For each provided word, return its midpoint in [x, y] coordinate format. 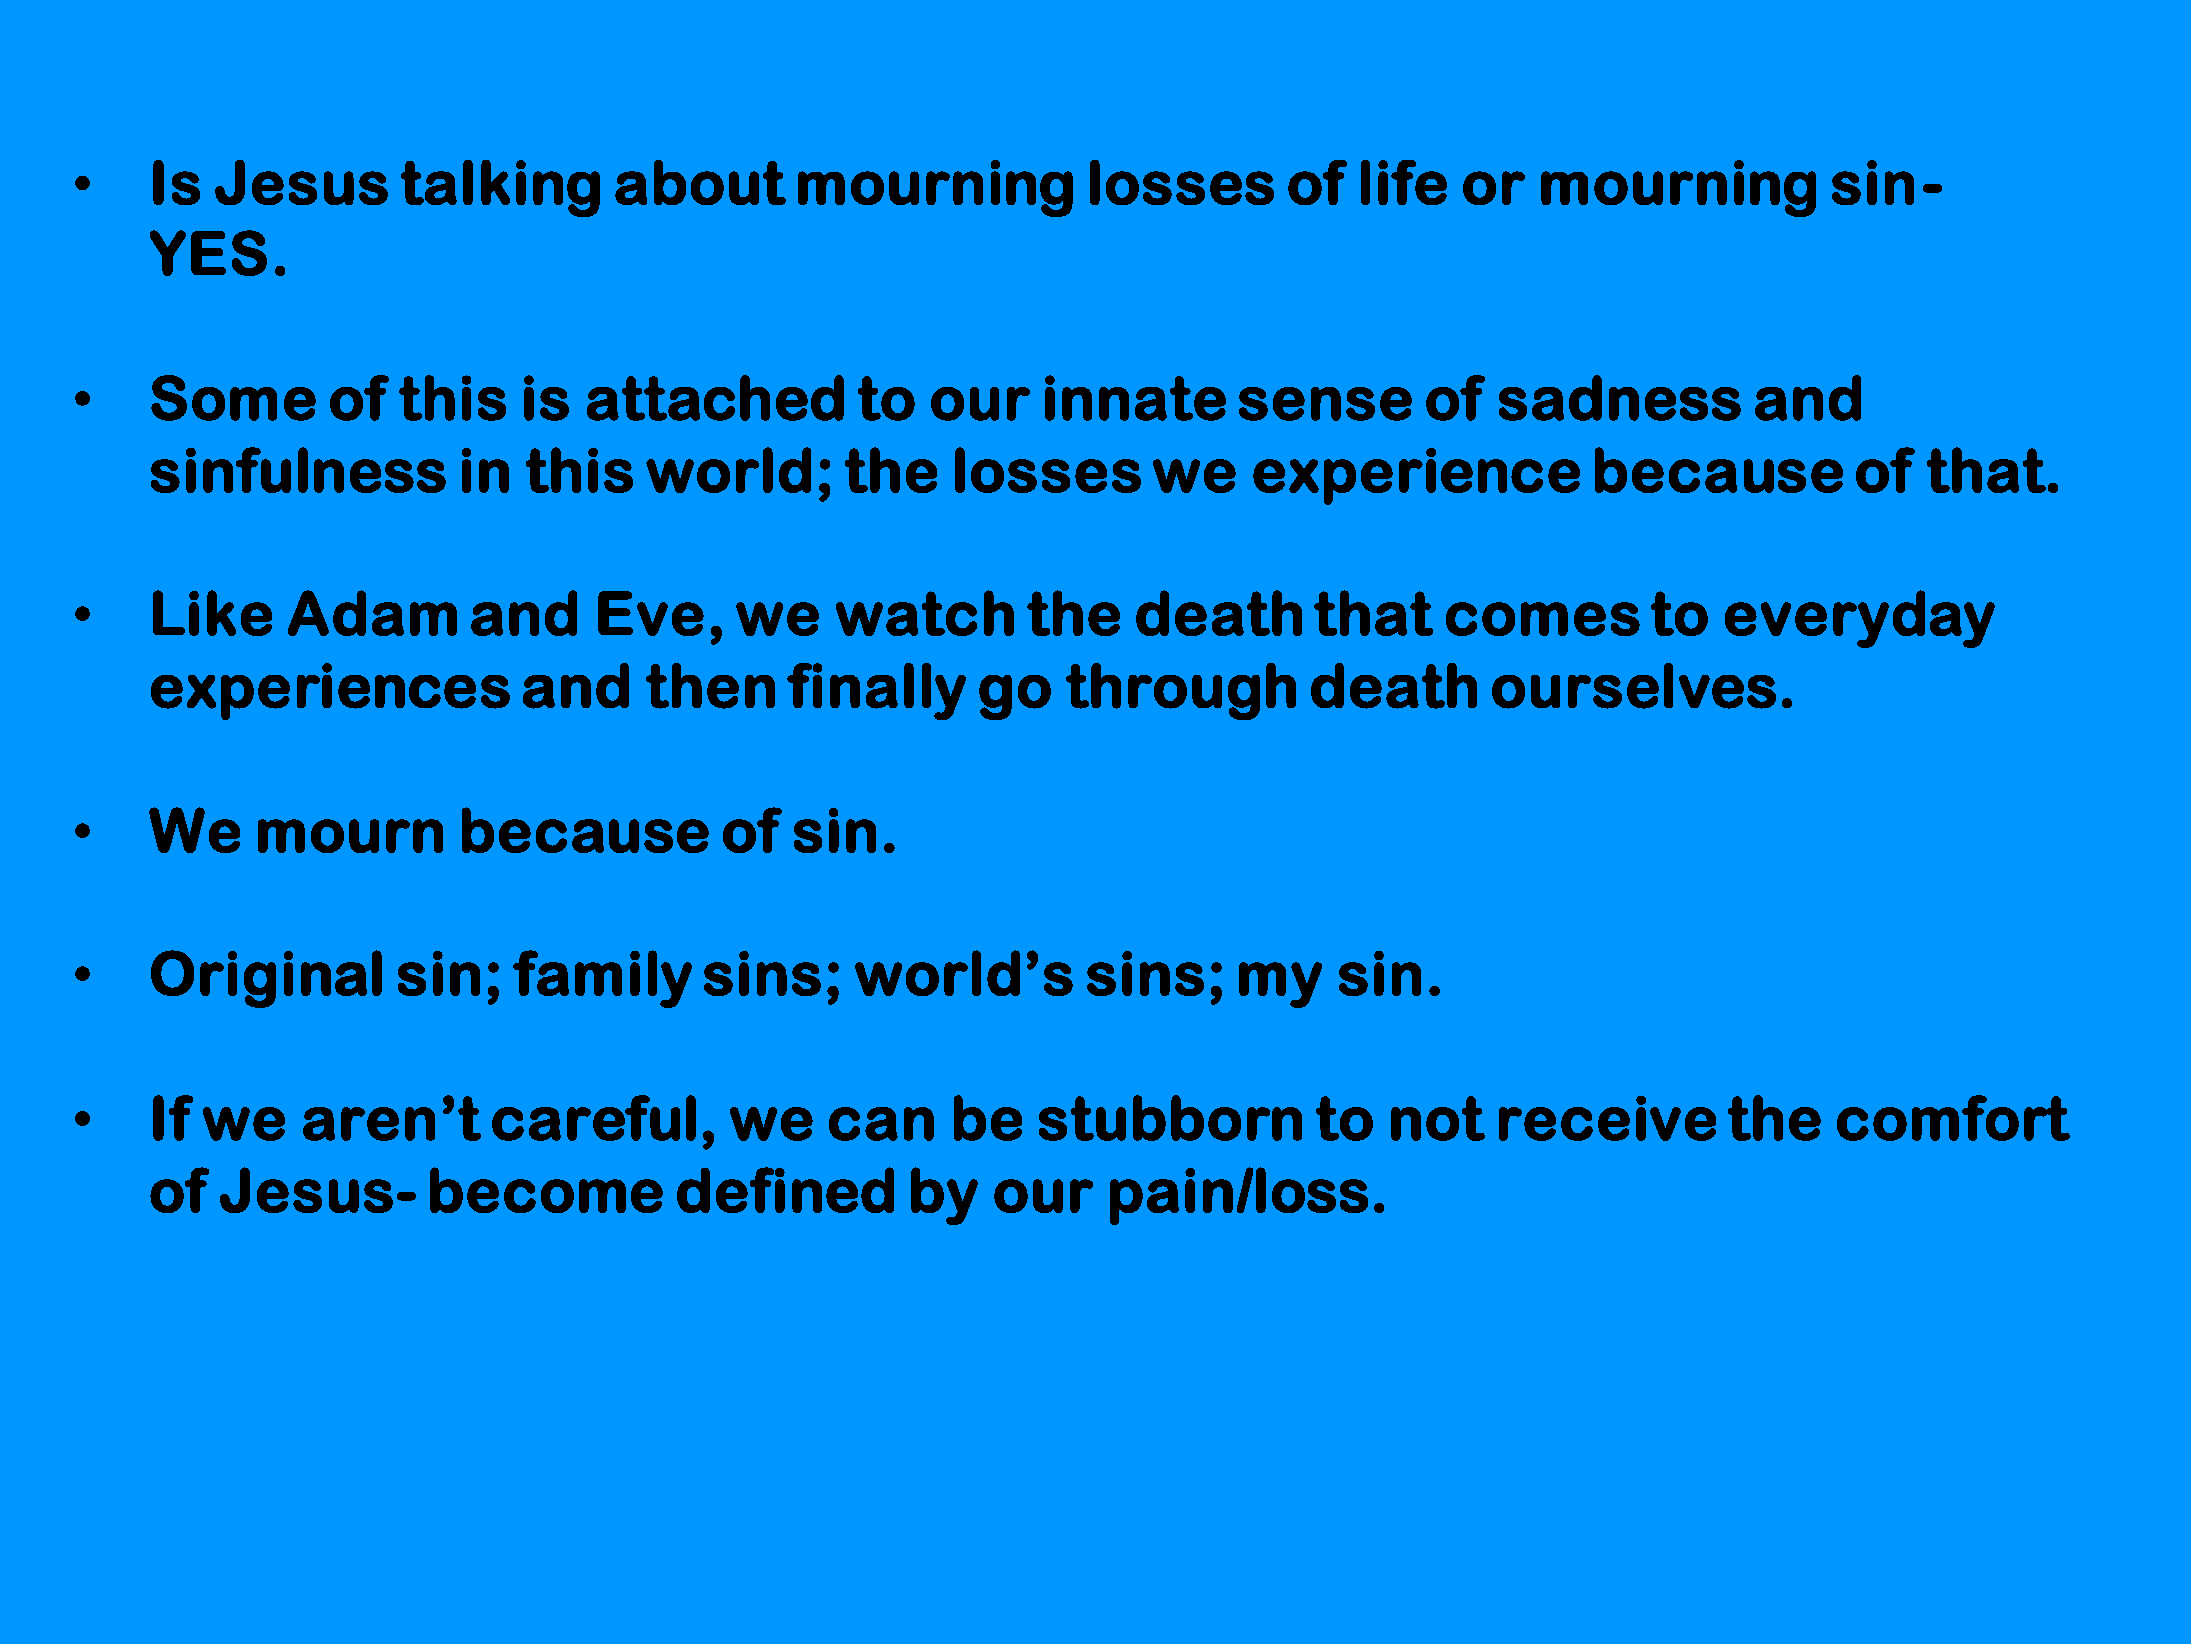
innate [1135, 398]
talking [500, 188]
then [710, 686]
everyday [1860, 619]
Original [266, 979]
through [1181, 691]
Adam [372, 613]
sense [1325, 404]
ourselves [1634, 686]
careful [594, 1118]
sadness [1619, 398]
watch [924, 613]
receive [1607, 1118]
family [602, 979]
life [1404, 182]
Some [233, 398]
